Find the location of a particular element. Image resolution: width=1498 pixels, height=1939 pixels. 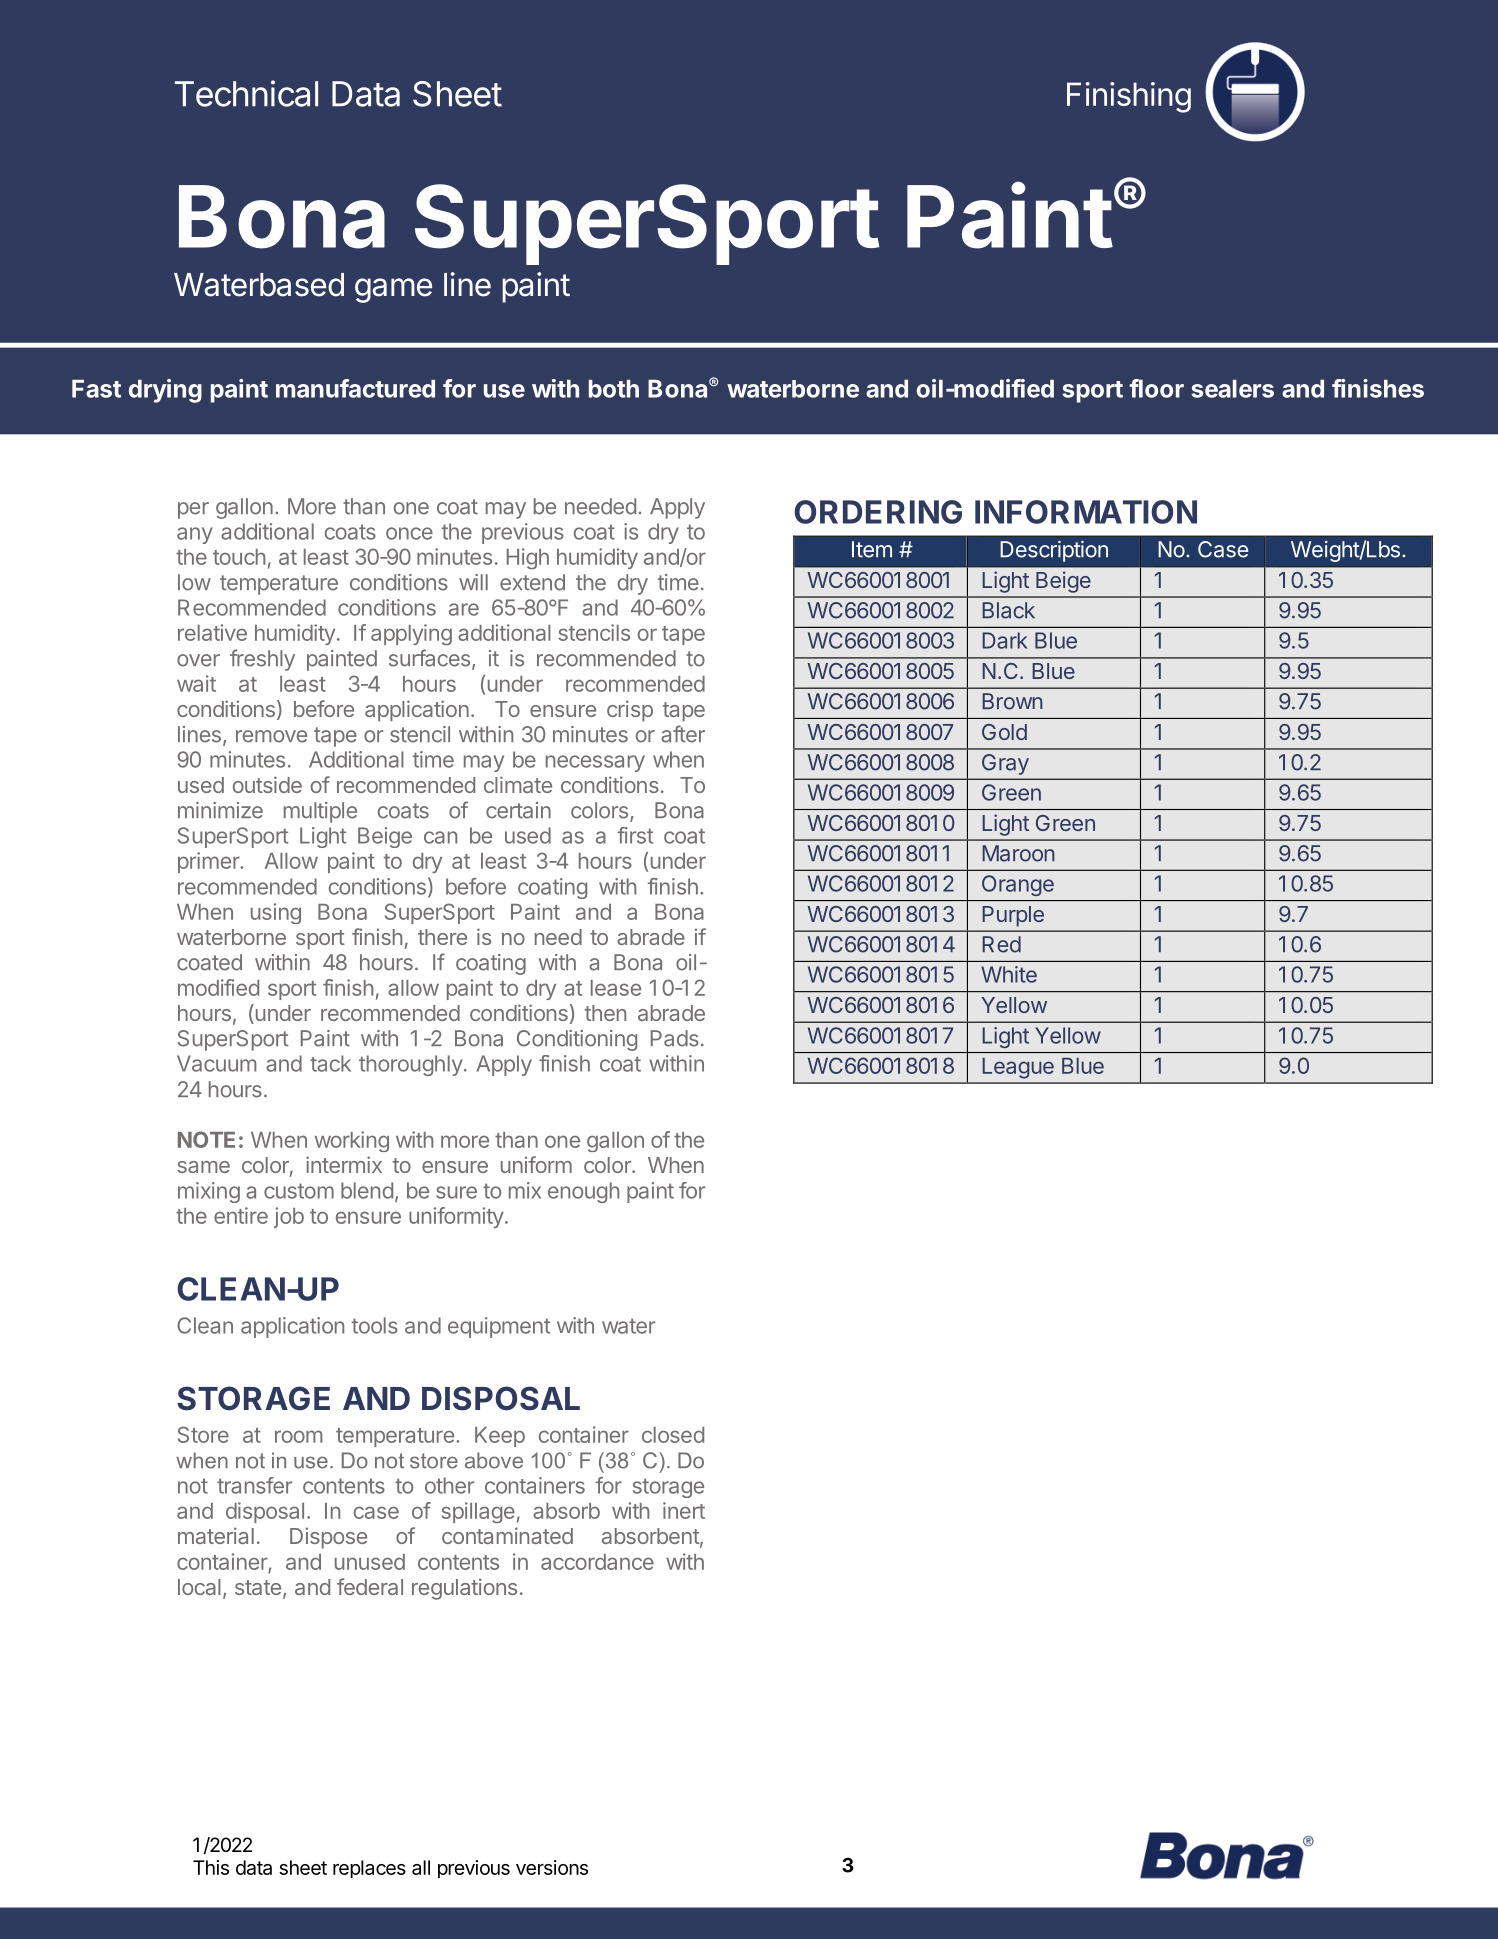

floor is located at coordinates (1156, 388).
